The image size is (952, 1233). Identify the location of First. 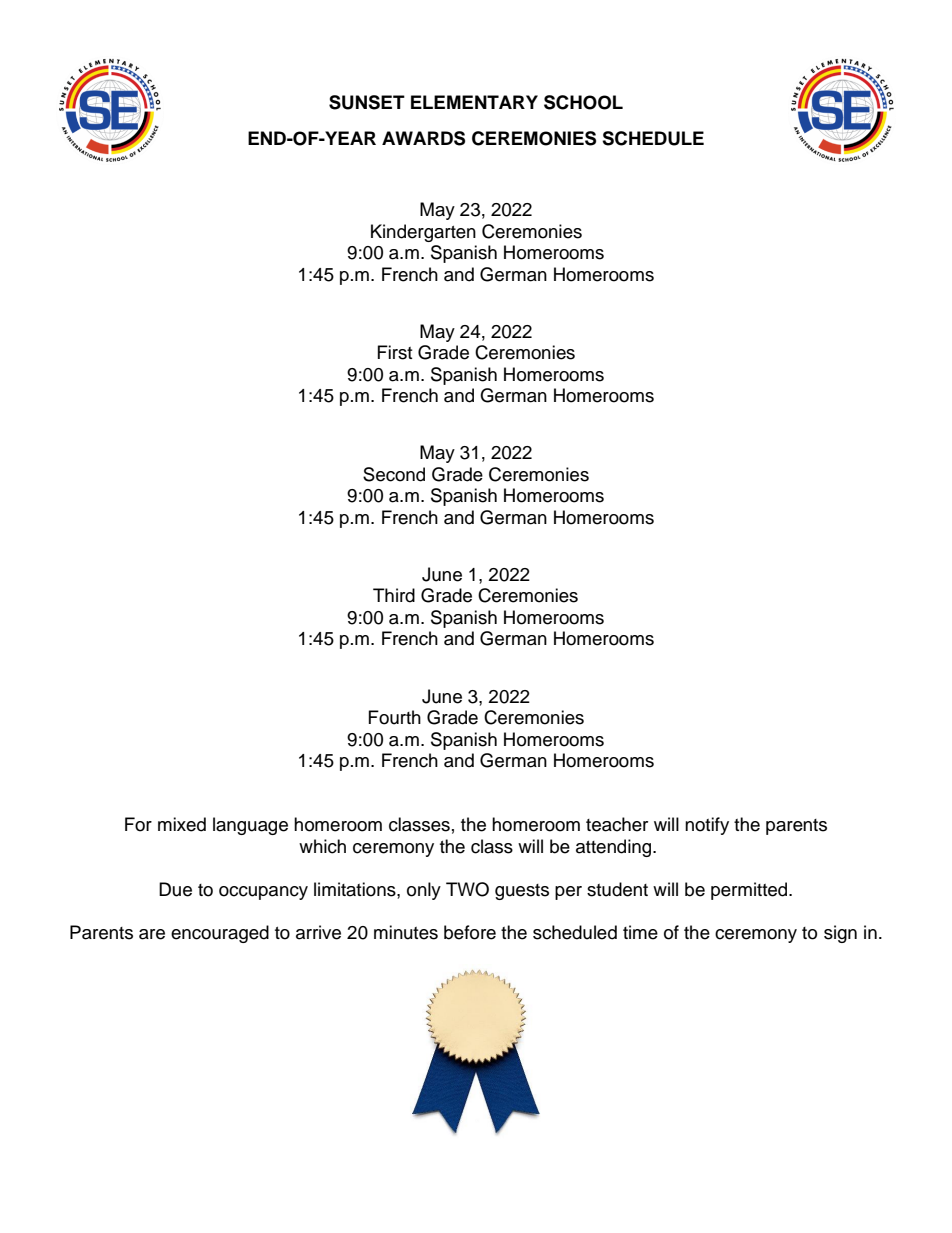
(395, 352).
